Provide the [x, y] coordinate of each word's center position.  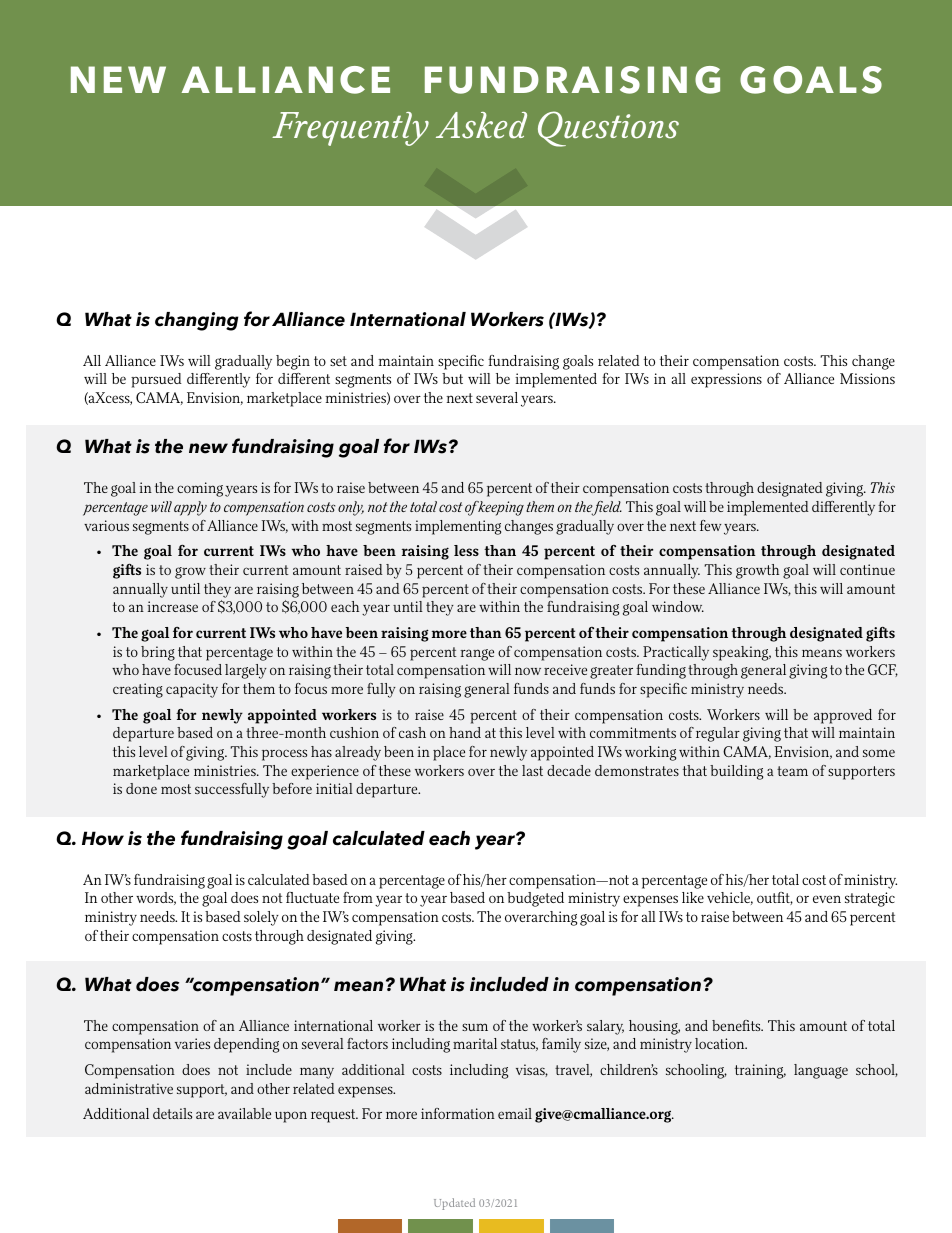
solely [261, 918]
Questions [608, 129]
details [172, 1113]
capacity [192, 690]
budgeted [535, 899]
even [827, 899]
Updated [454, 1204]
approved [843, 716]
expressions [726, 380]
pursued [156, 380]
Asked [481, 125]
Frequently [350, 129]
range [477, 655]
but [452, 378]
